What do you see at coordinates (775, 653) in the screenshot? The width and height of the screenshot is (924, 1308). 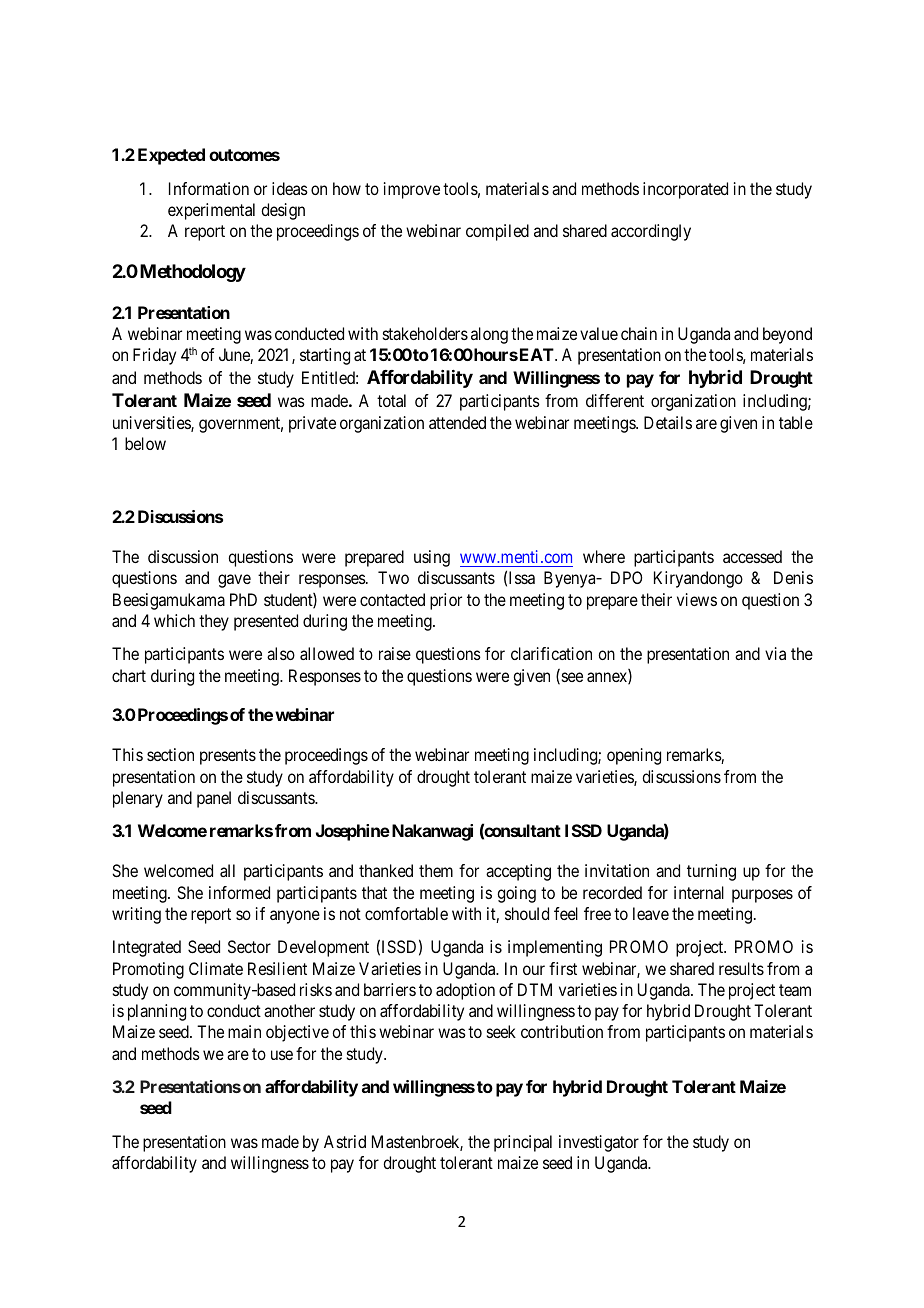 I see `via` at bounding box center [775, 653].
